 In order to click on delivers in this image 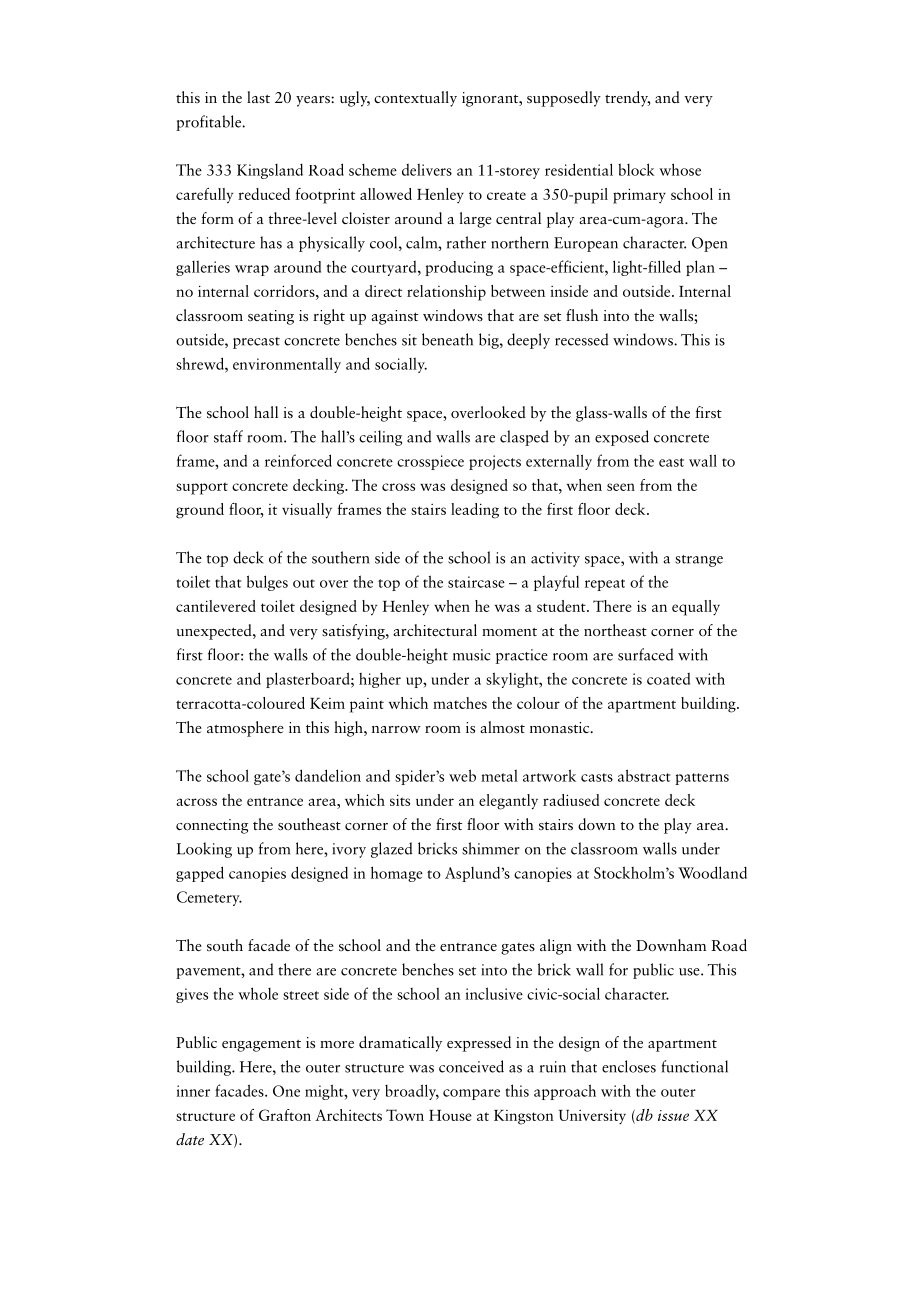, I will do `click(427, 169)`.
